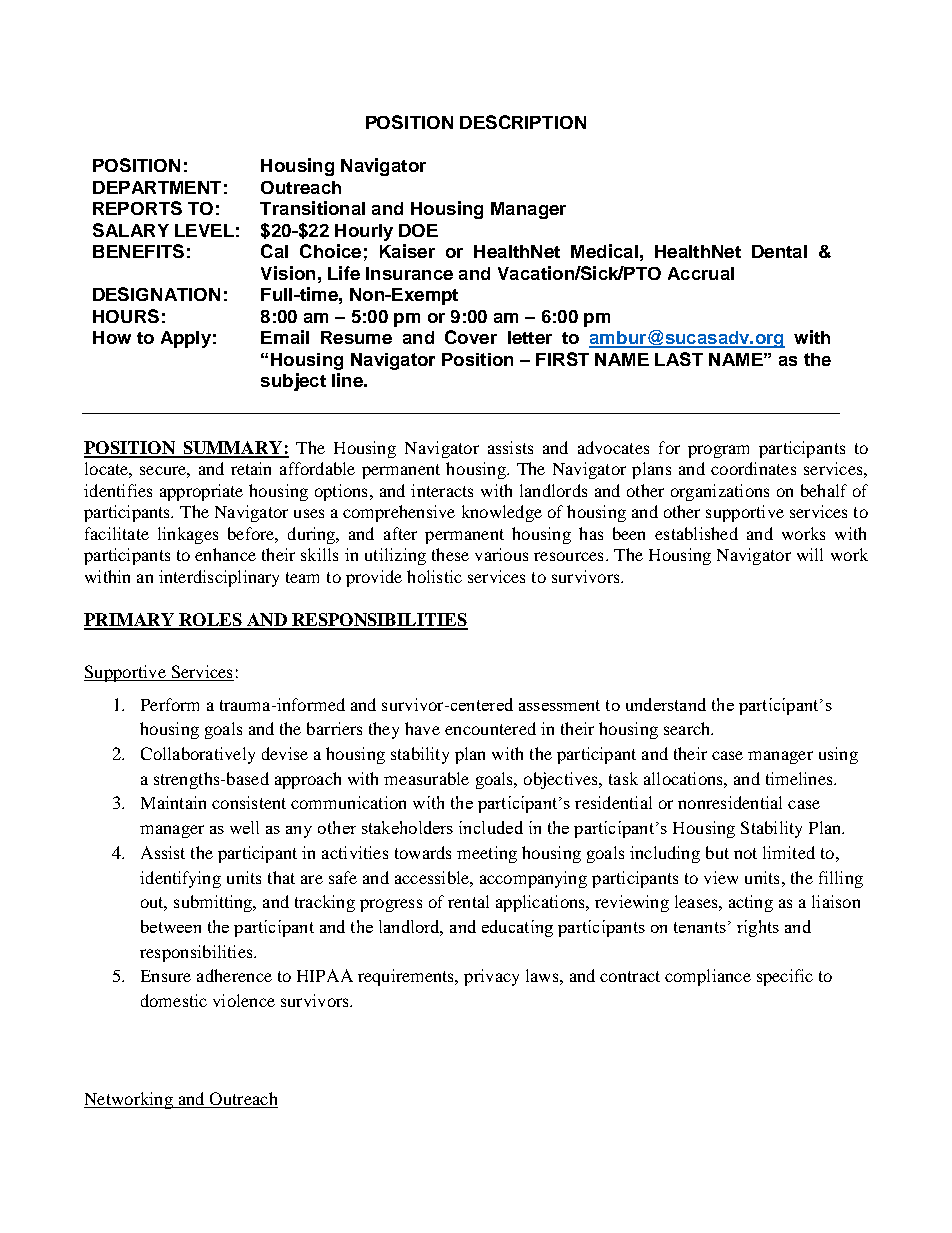 The width and height of the screenshot is (952, 1233). Describe the element at coordinates (779, 251) in the screenshot. I see `Dental` at that location.
